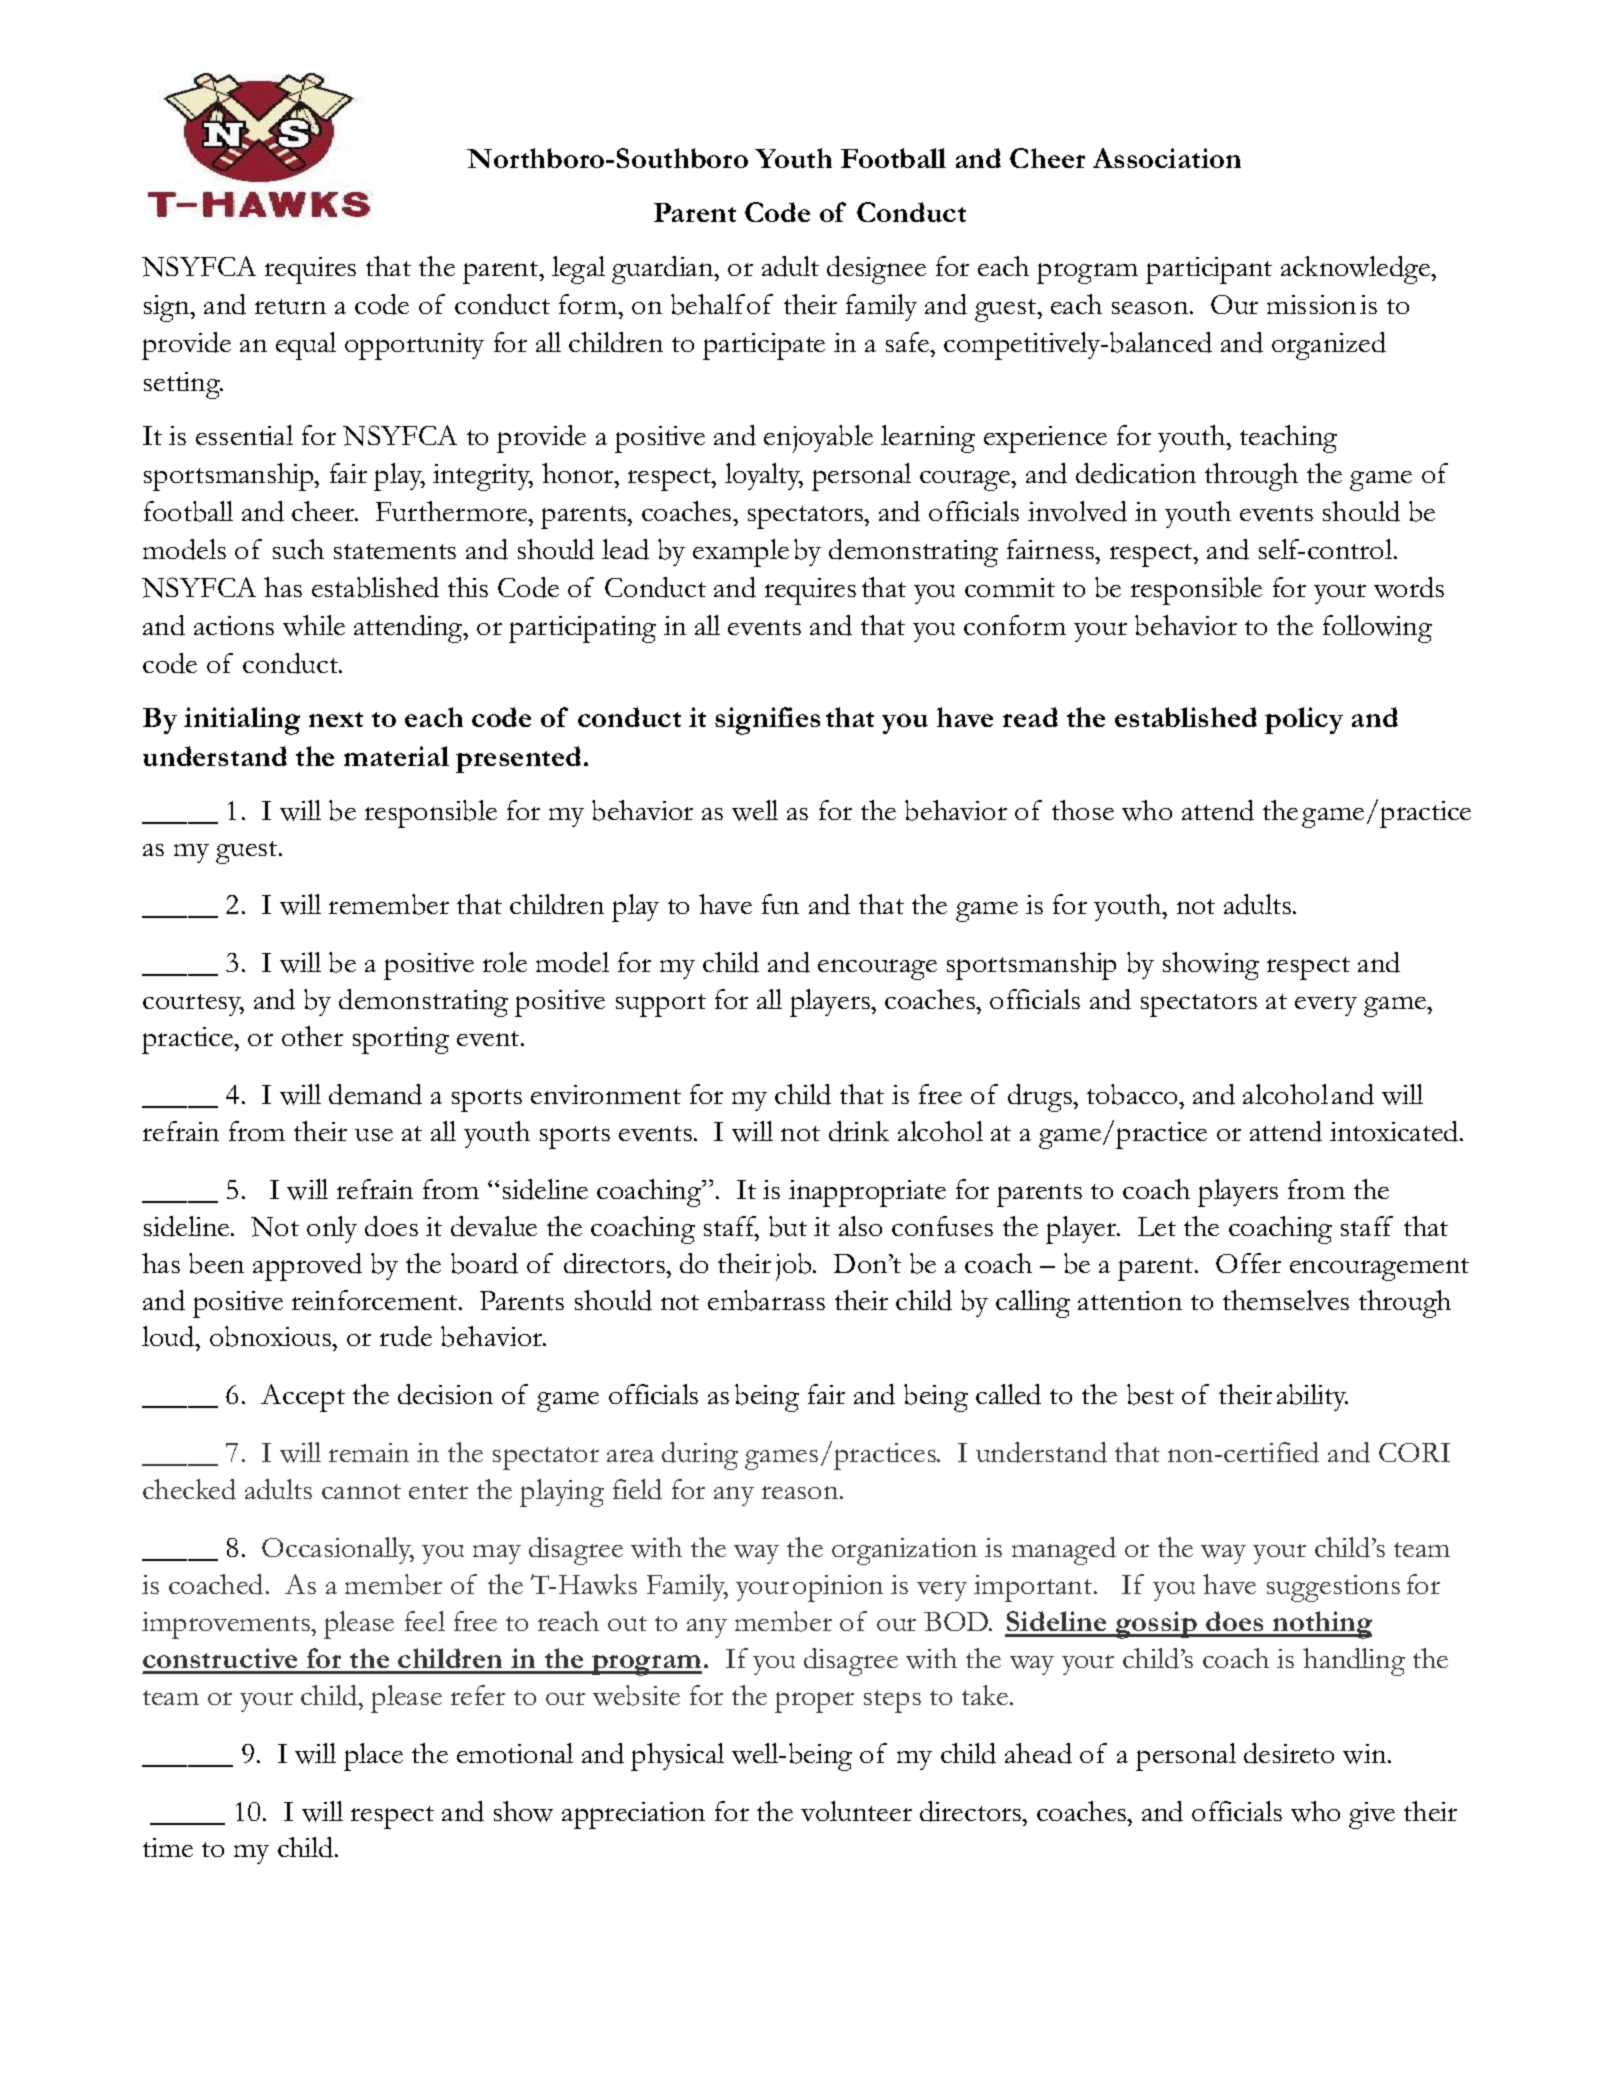  I want to click on support, so click(661, 1005).
